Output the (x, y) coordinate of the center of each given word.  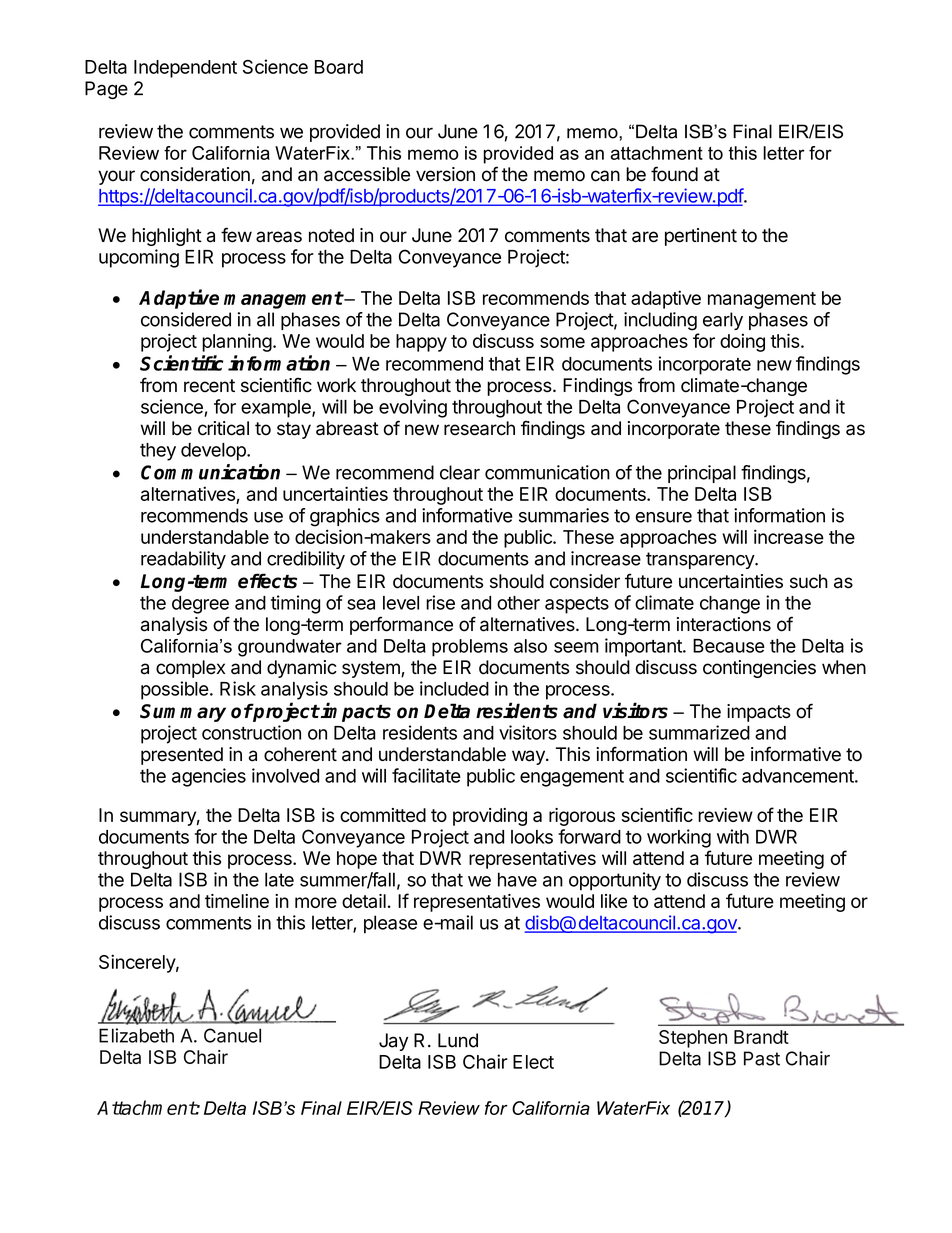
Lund (458, 1040)
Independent (185, 69)
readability (183, 560)
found (674, 174)
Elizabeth (136, 1035)
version (445, 174)
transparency (701, 560)
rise (440, 602)
